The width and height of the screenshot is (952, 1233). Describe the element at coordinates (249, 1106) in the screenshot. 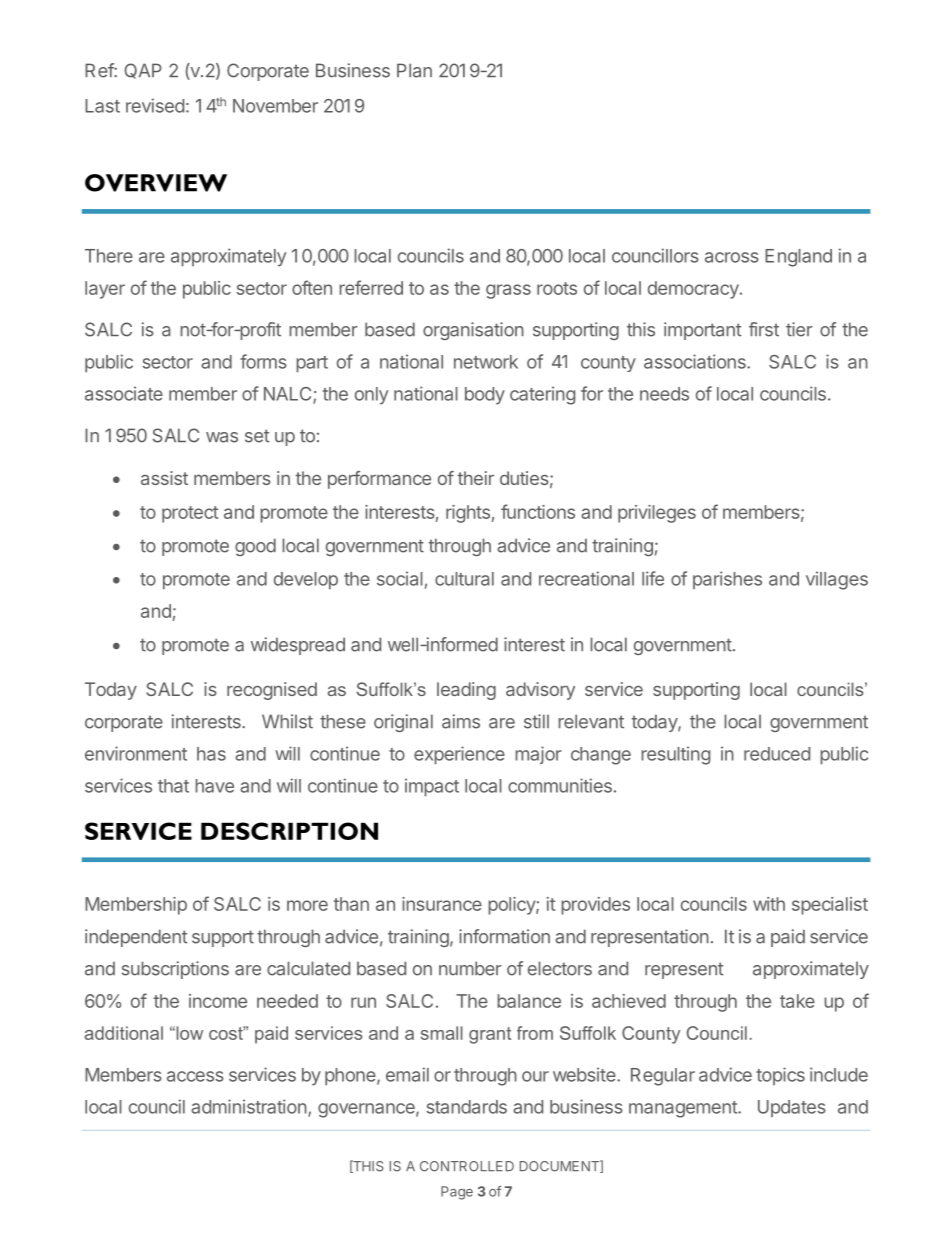

I see `administration` at that location.
